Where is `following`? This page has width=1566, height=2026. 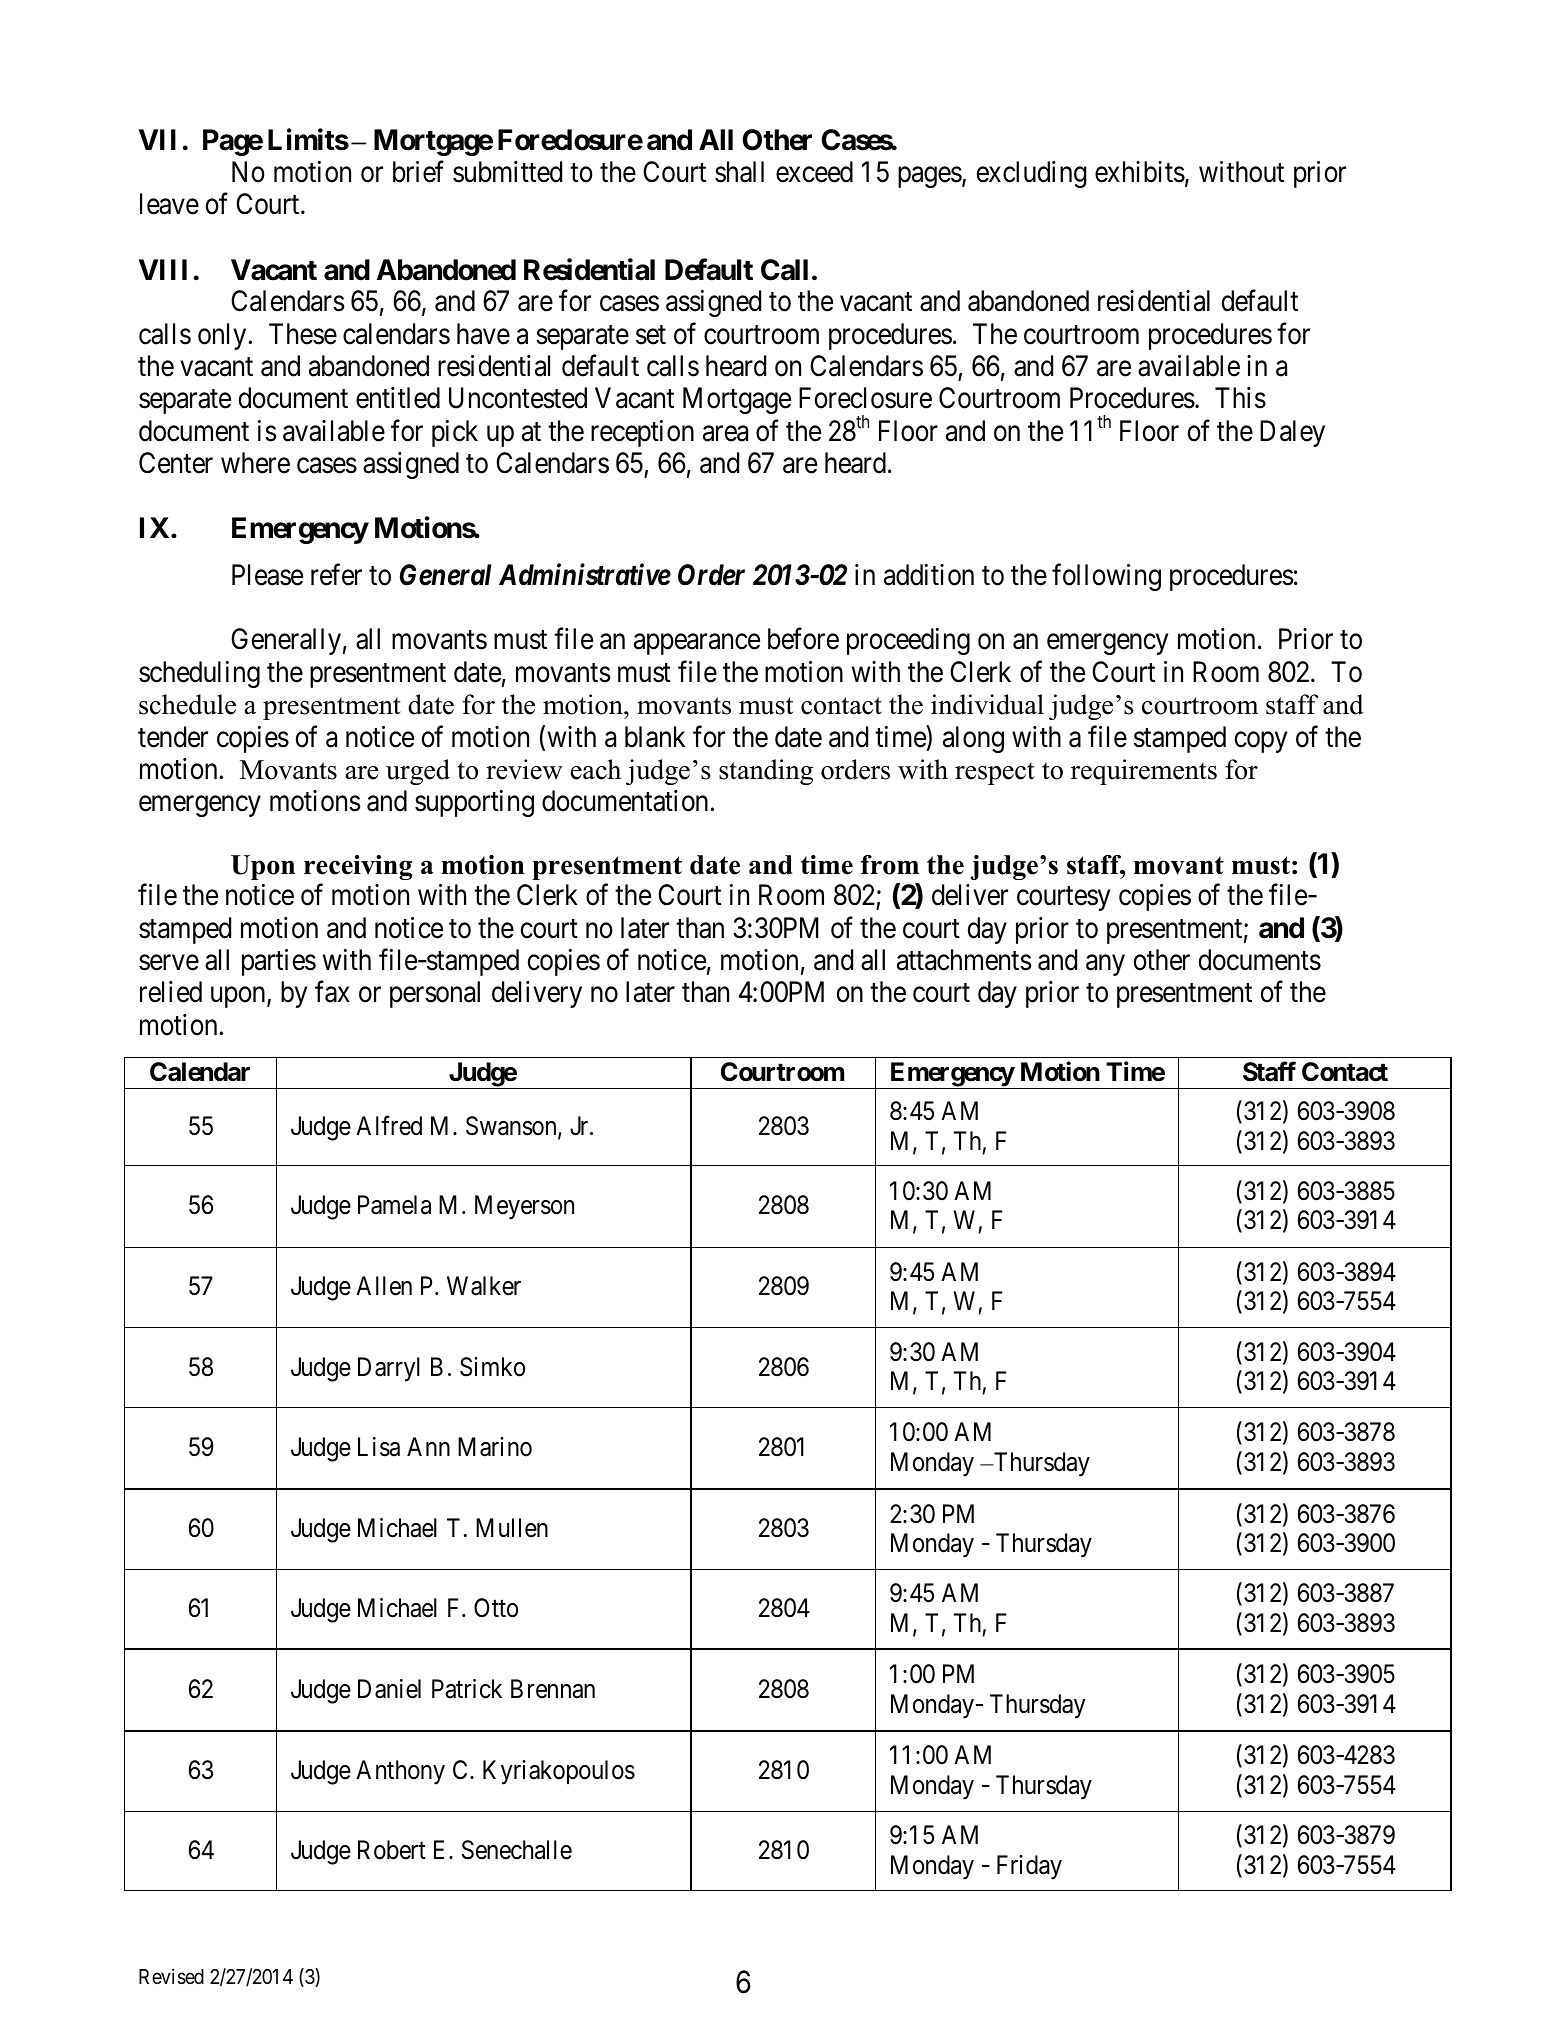 following is located at coordinates (1106, 577).
